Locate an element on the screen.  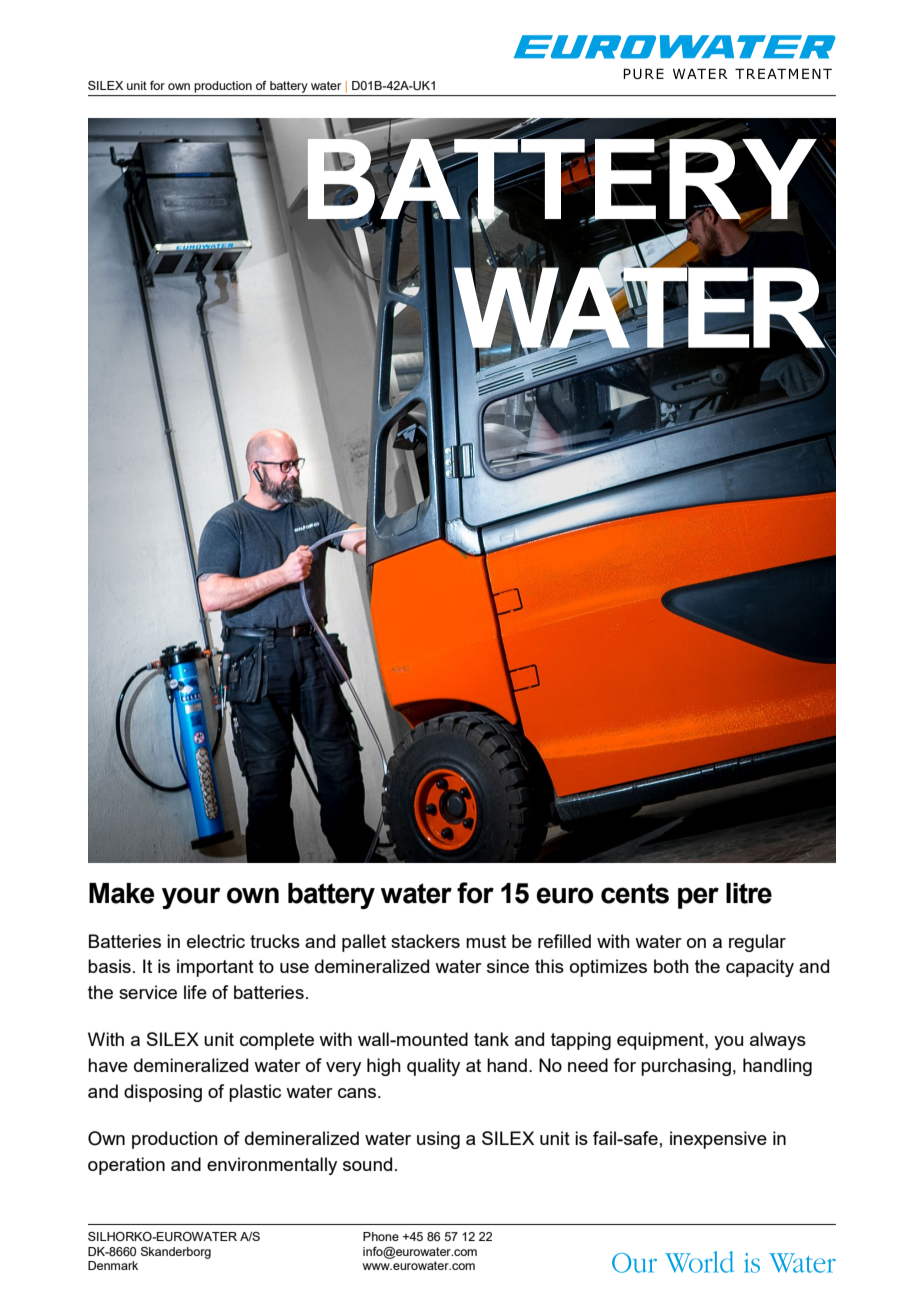
litre is located at coordinates (749, 893).
